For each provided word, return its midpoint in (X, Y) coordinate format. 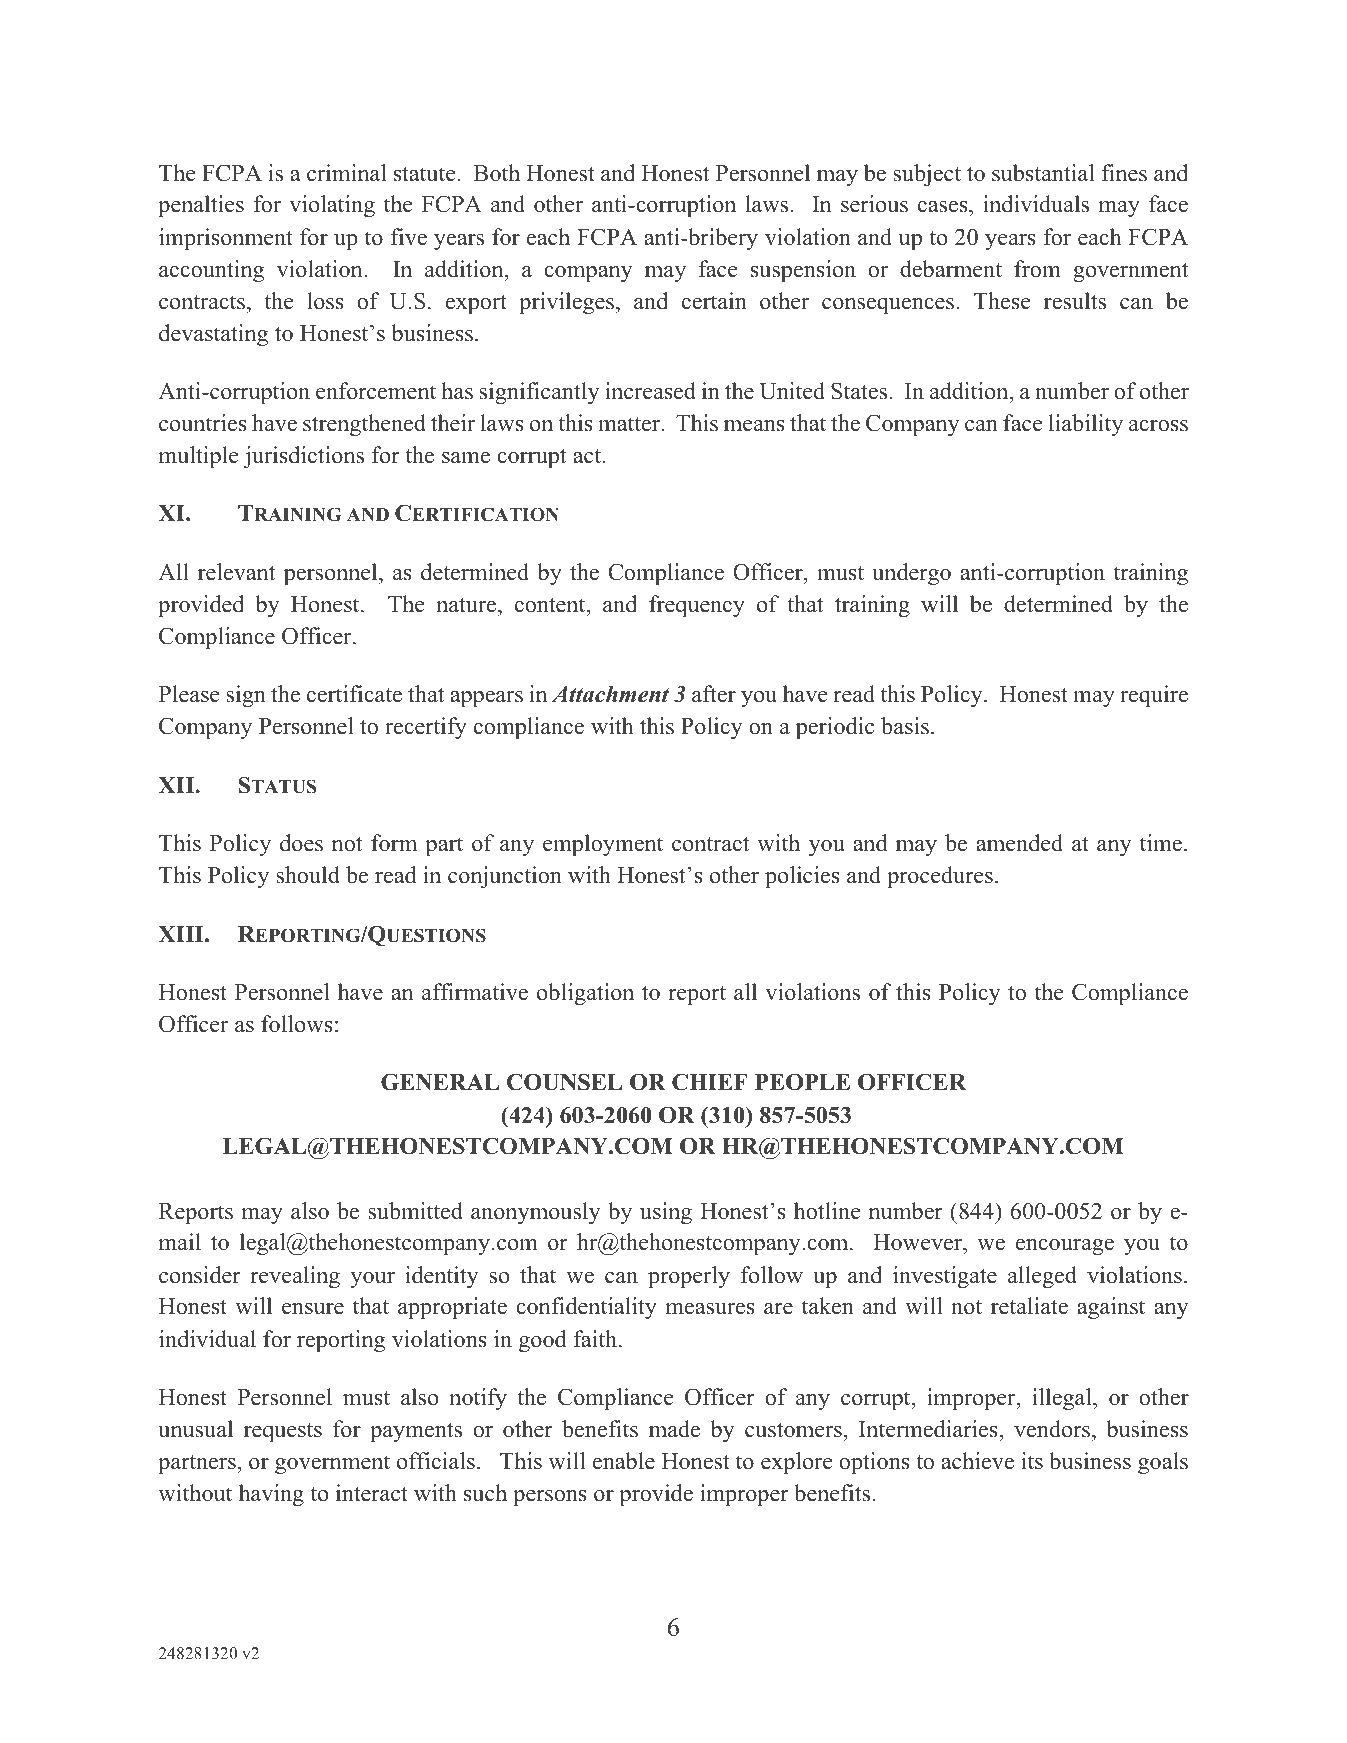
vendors (1052, 1429)
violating (332, 206)
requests (283, 1432)
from (1037, 269)
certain (714, 301)
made (674, 1429)
